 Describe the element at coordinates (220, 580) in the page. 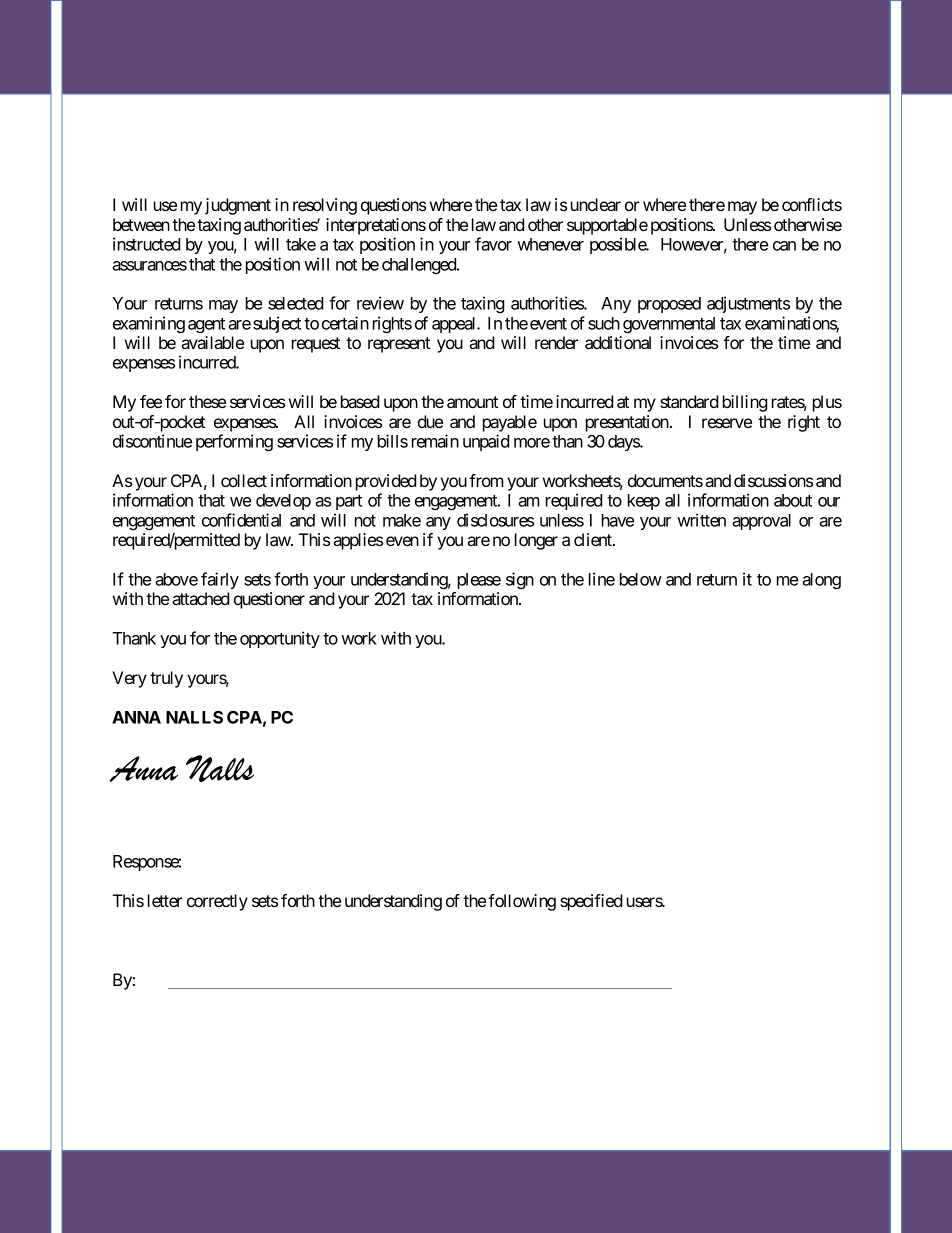

I see `fairly` at that location.
